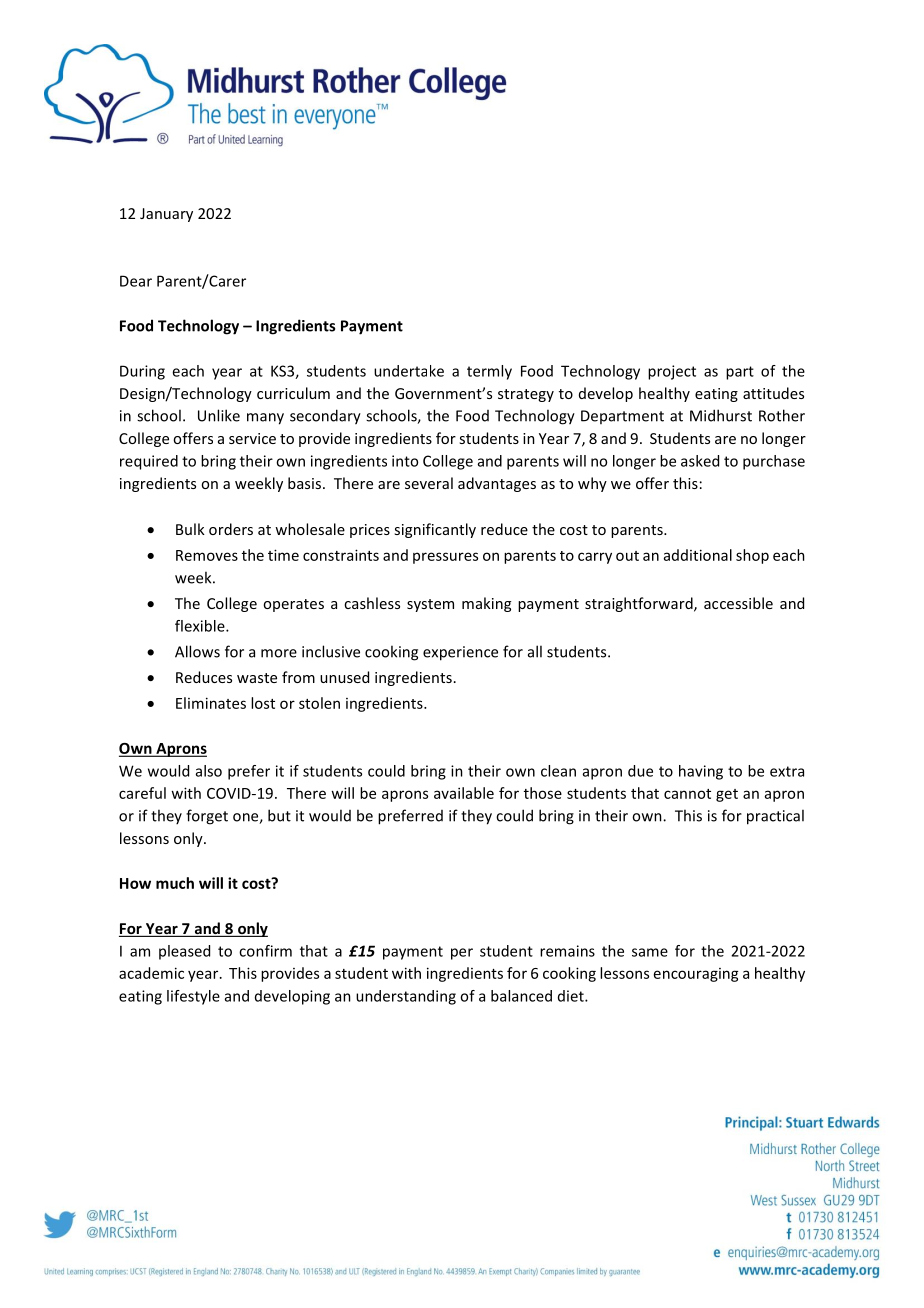 The image size is (924, 1308). What do you see at coordinates (406, 997) in the screenshot?
I see `understanding` at bounding box center [406, 997].
